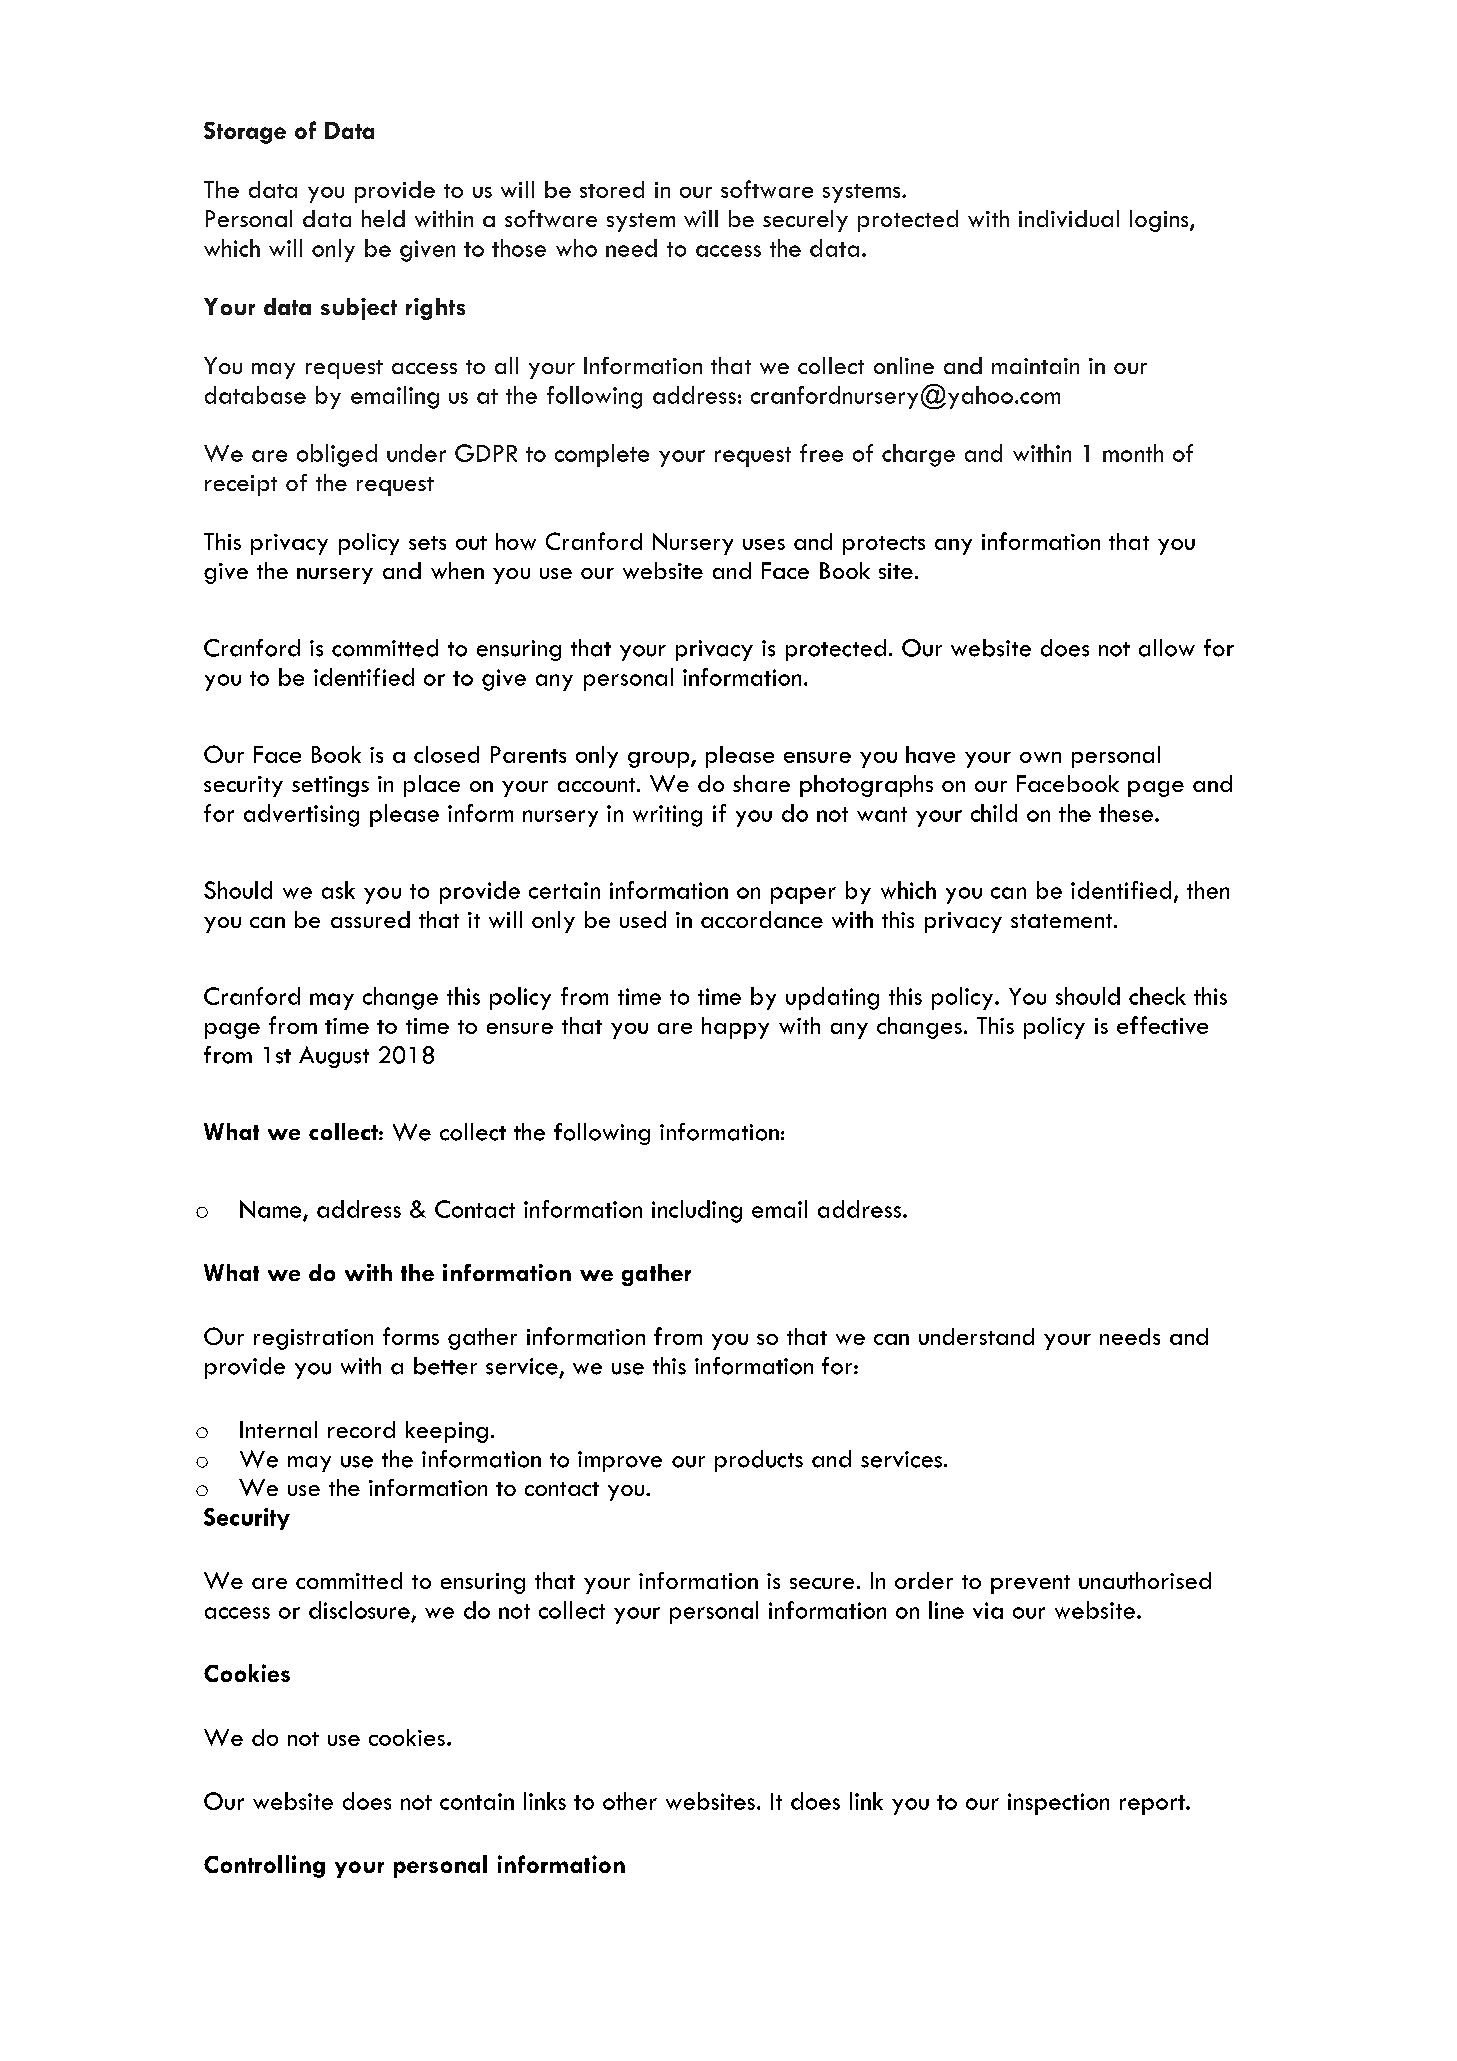 This image has width=1457, height=2061. Describe the element at coordinates (427, 543) in the image. I see `sets` at that location.
